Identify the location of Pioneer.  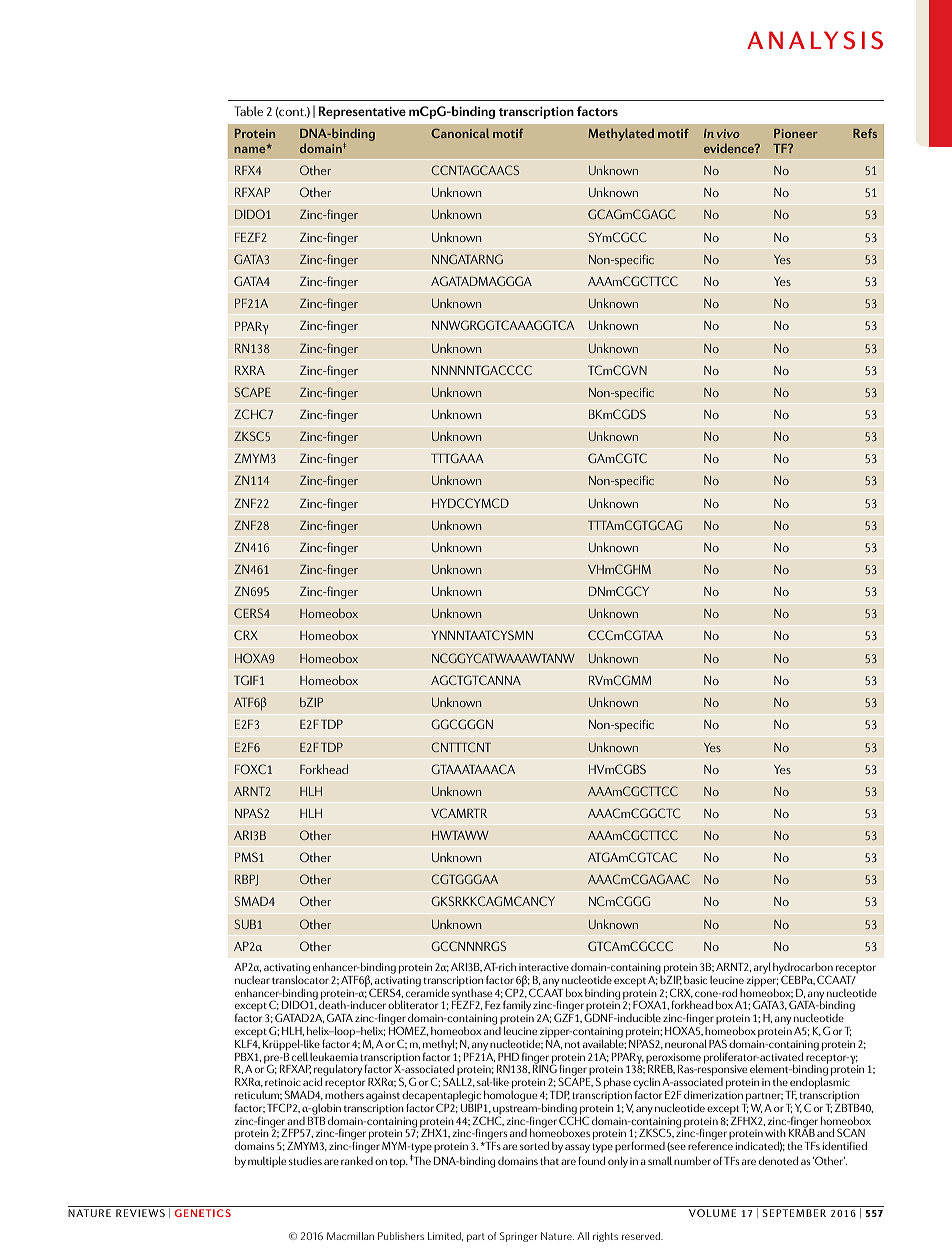
(796, 133).
